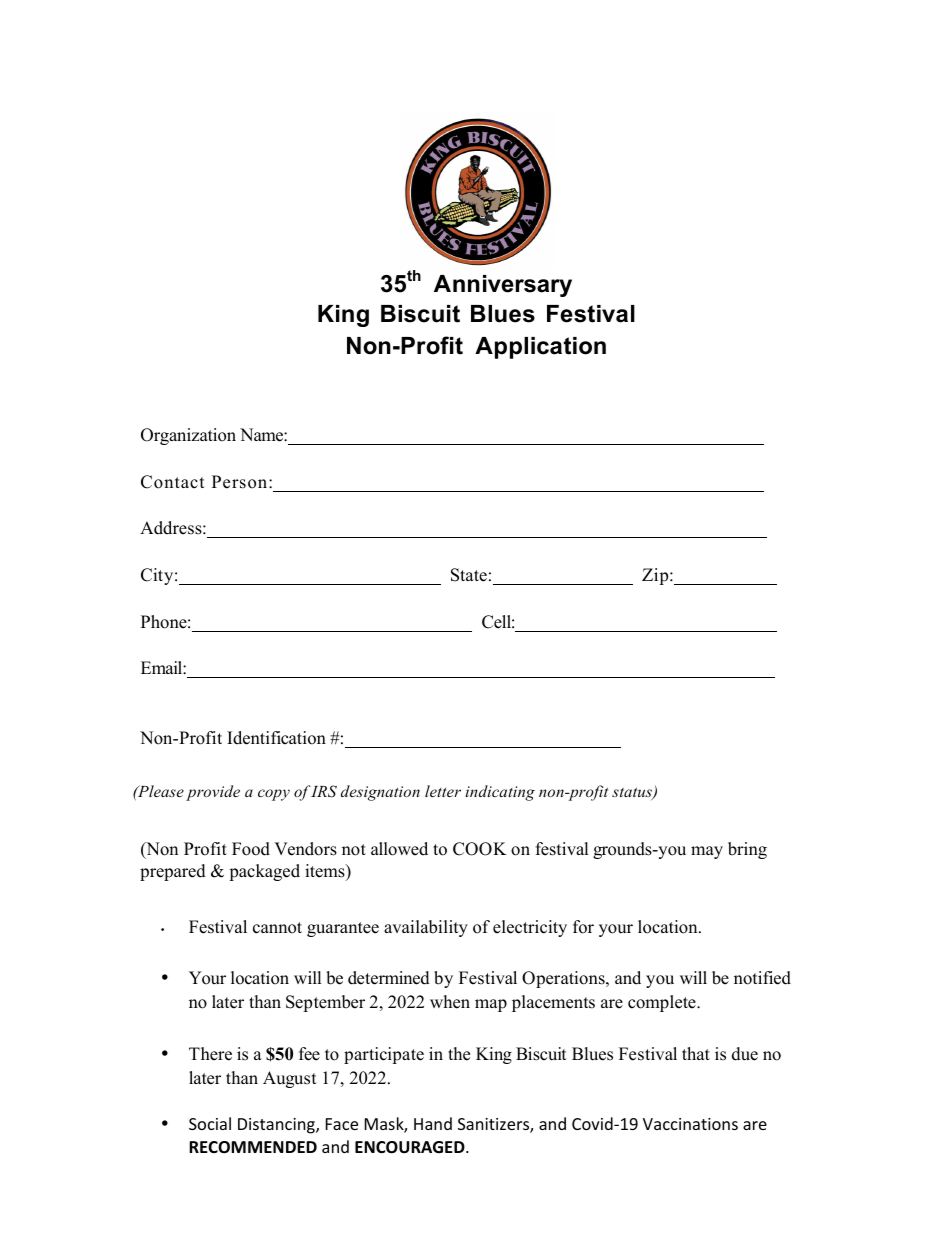 The height and width of the screenshot is (1233, 952). I want to click on Hand, so click(433, 1123).
